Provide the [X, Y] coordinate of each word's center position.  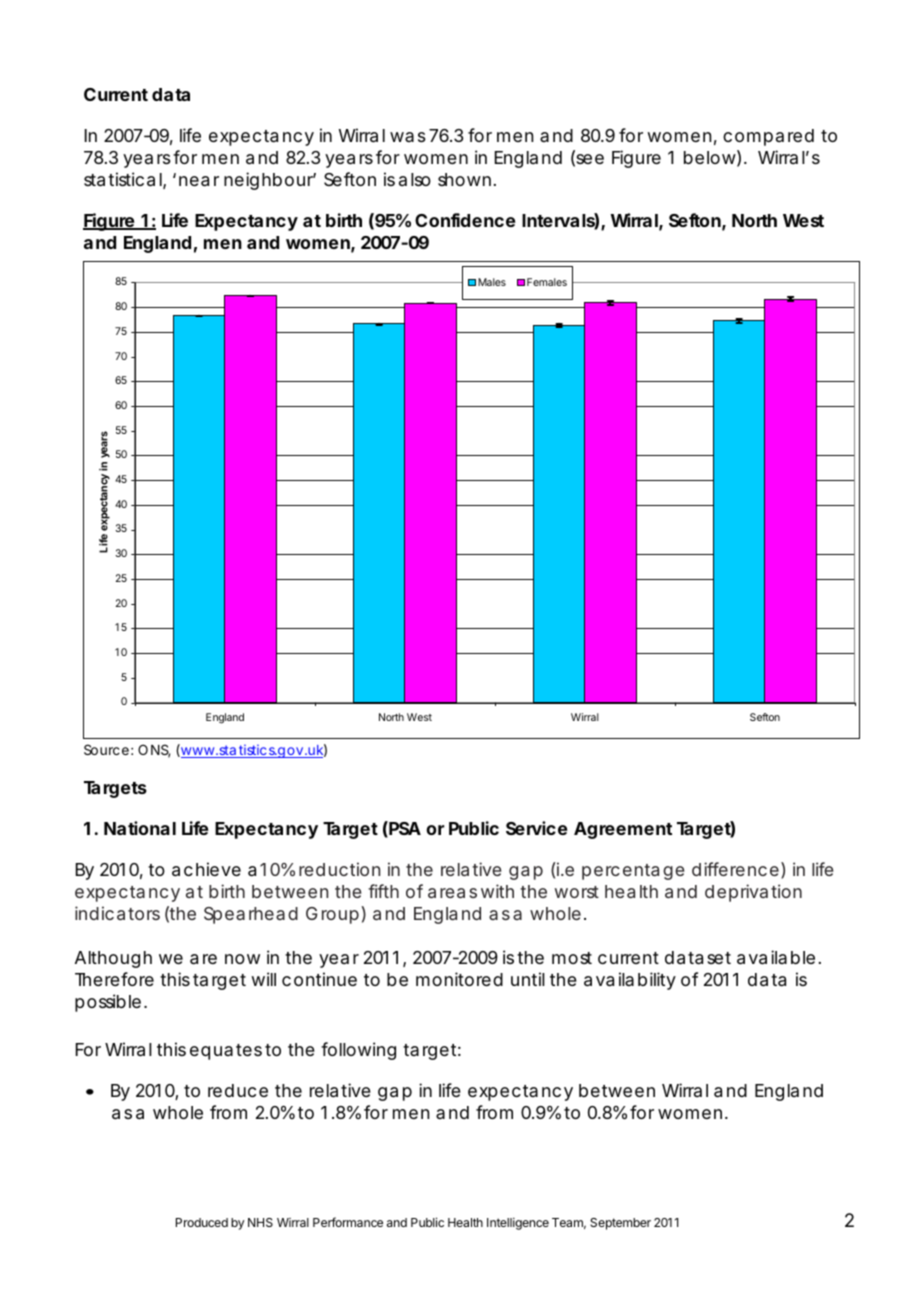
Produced [202, 1222]
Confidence [465, 220]
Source [106, 749]
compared [768, 137]
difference [735, 869]
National [140, 828]
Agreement [623, 830]
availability [630, 981]
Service [536, 828]
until [528, 979]
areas [452, 893]
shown [464, 179]
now [242, 959]
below [710, 157]
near [199, 181]
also [415, 179]
